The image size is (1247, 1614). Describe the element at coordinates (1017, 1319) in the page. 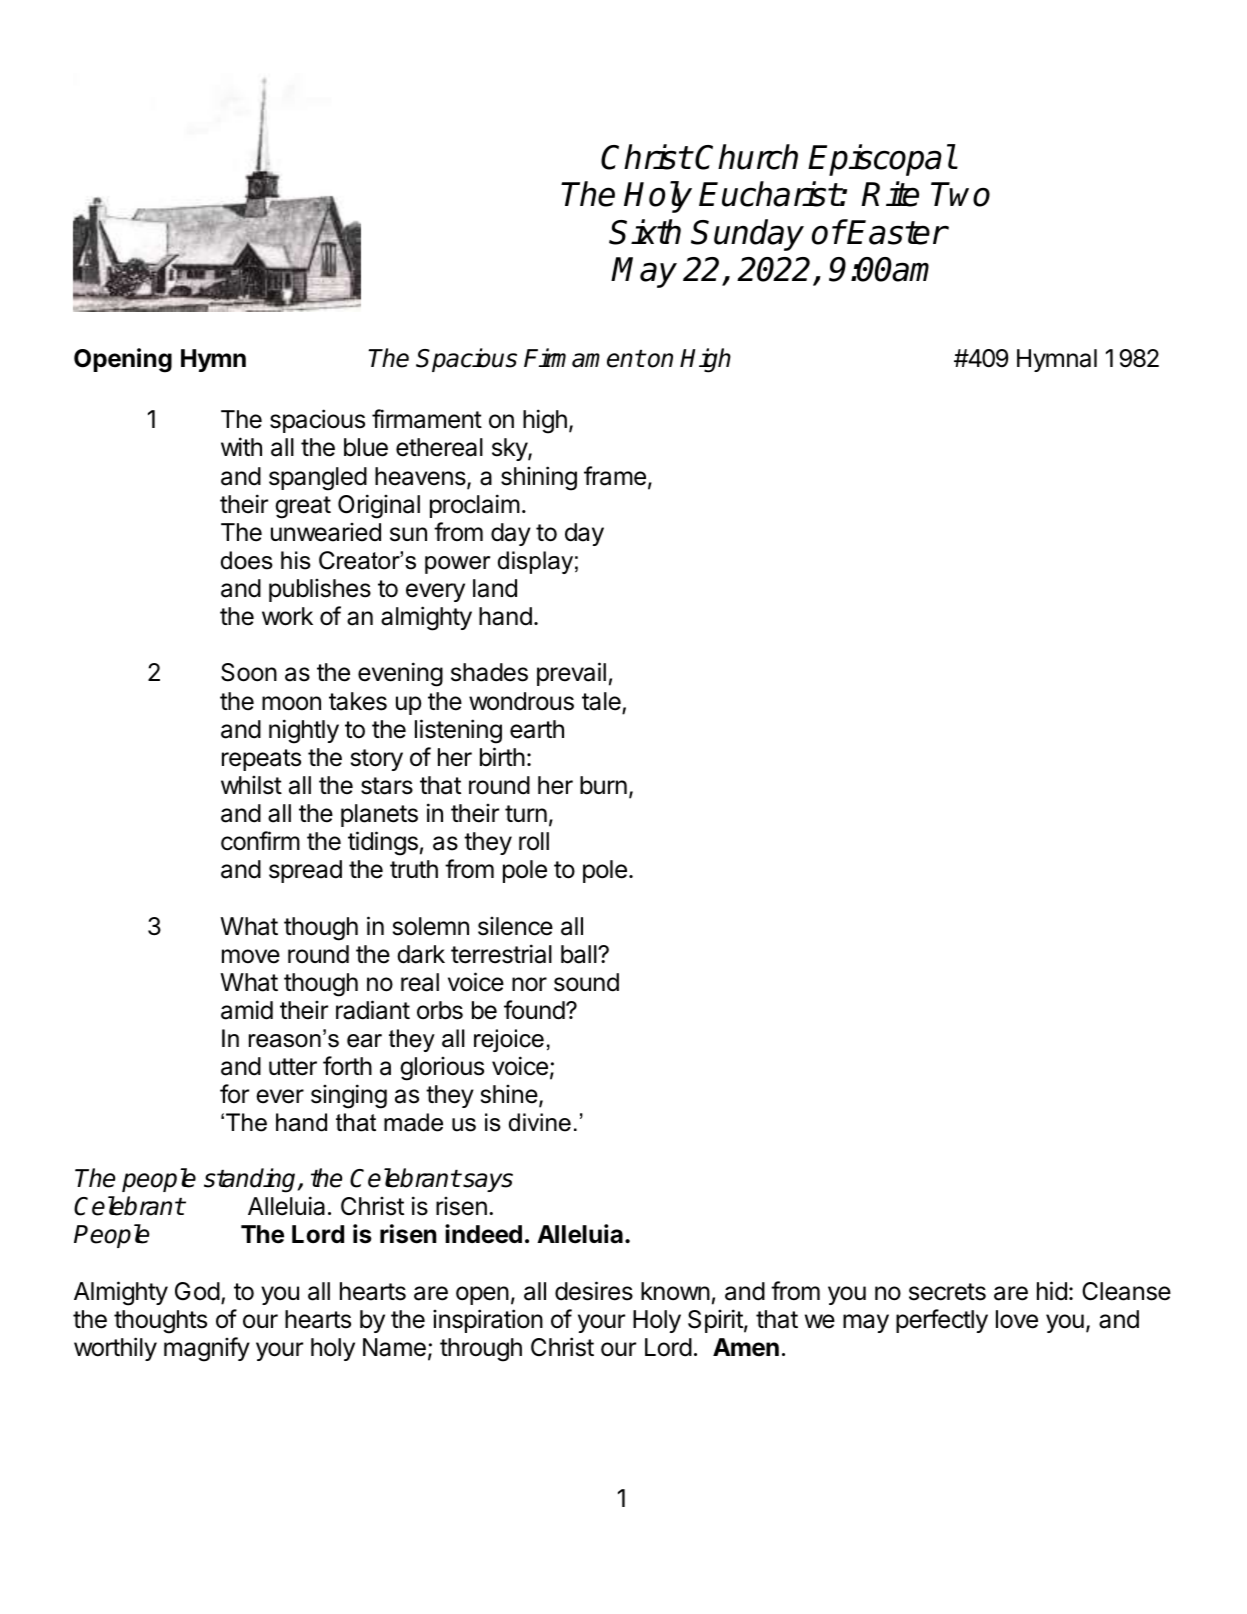

I see `love` at that location.
